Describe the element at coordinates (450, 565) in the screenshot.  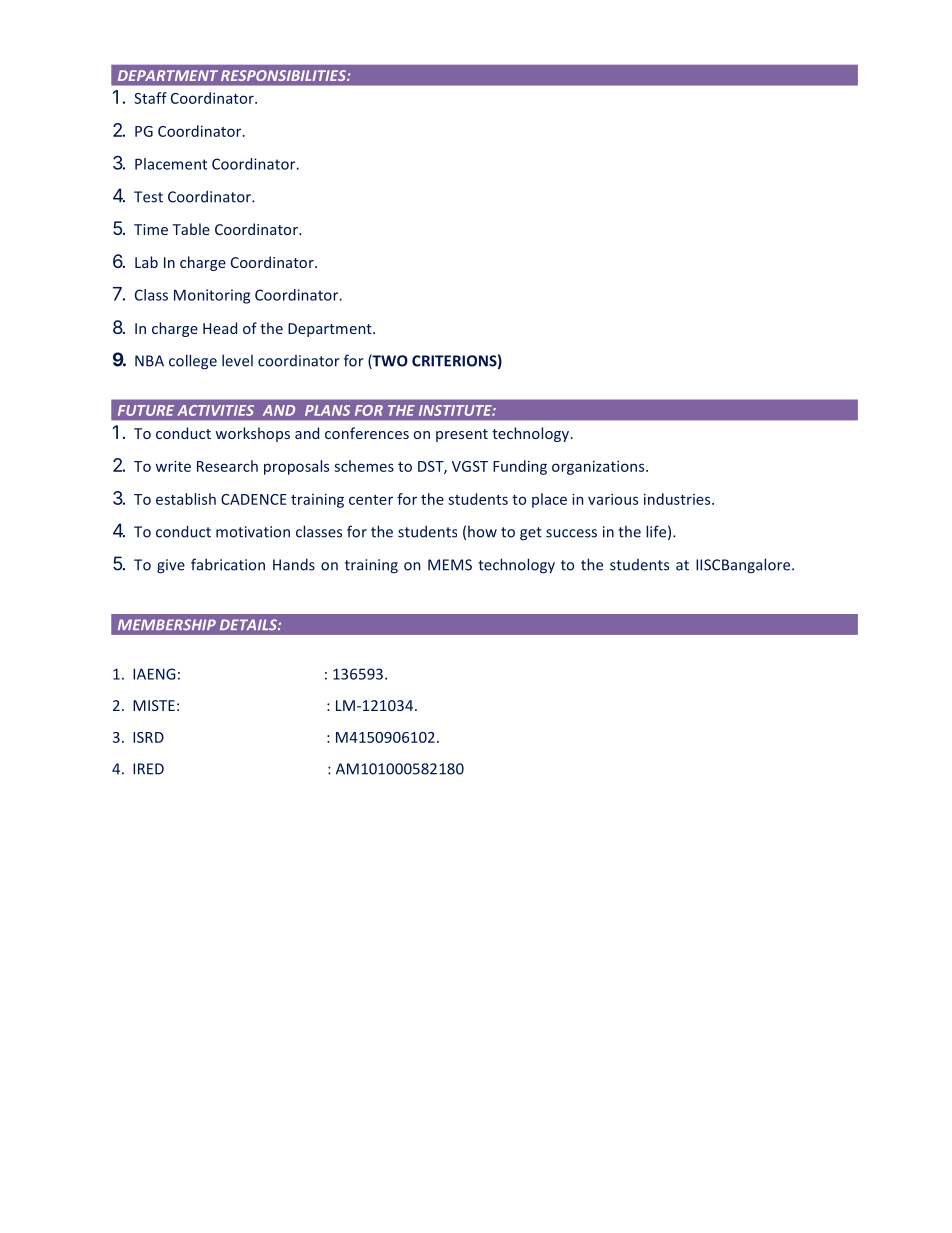
I see `MEMS` at that location.
